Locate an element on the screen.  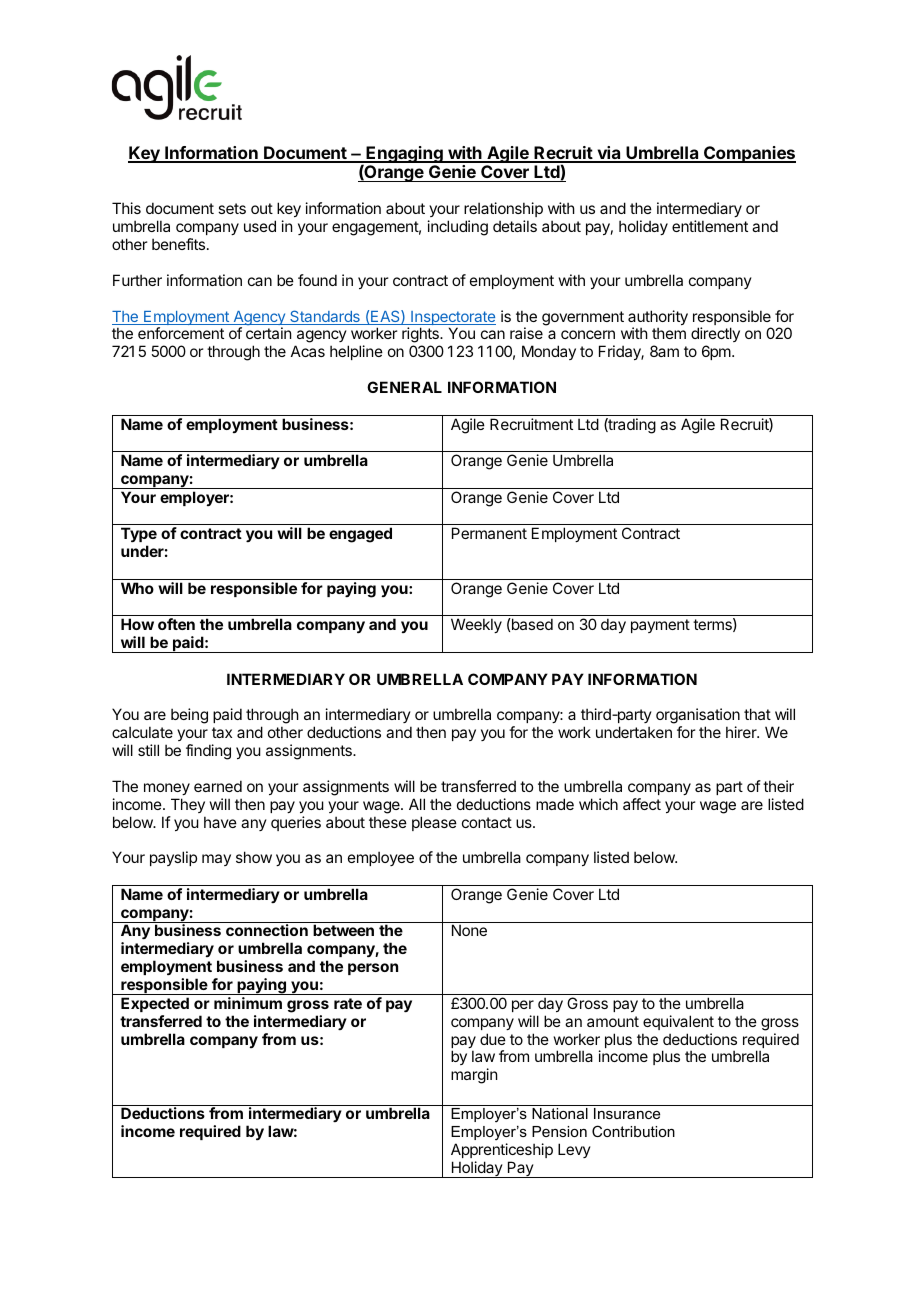
Permanent is located at coordinates (489, 533).
